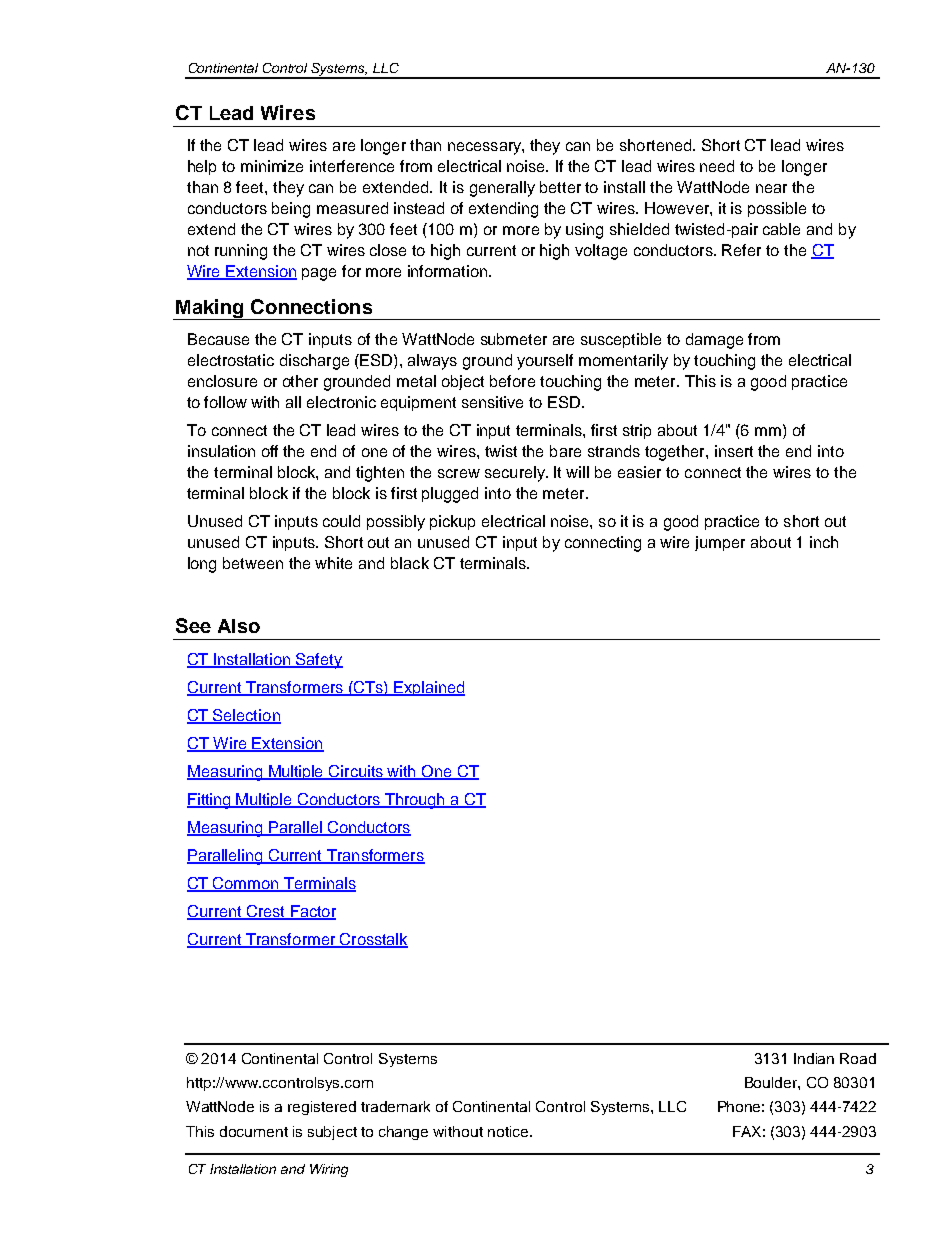 The image size is (952, 1233). I want to click on notice, so click(509, 1131).
